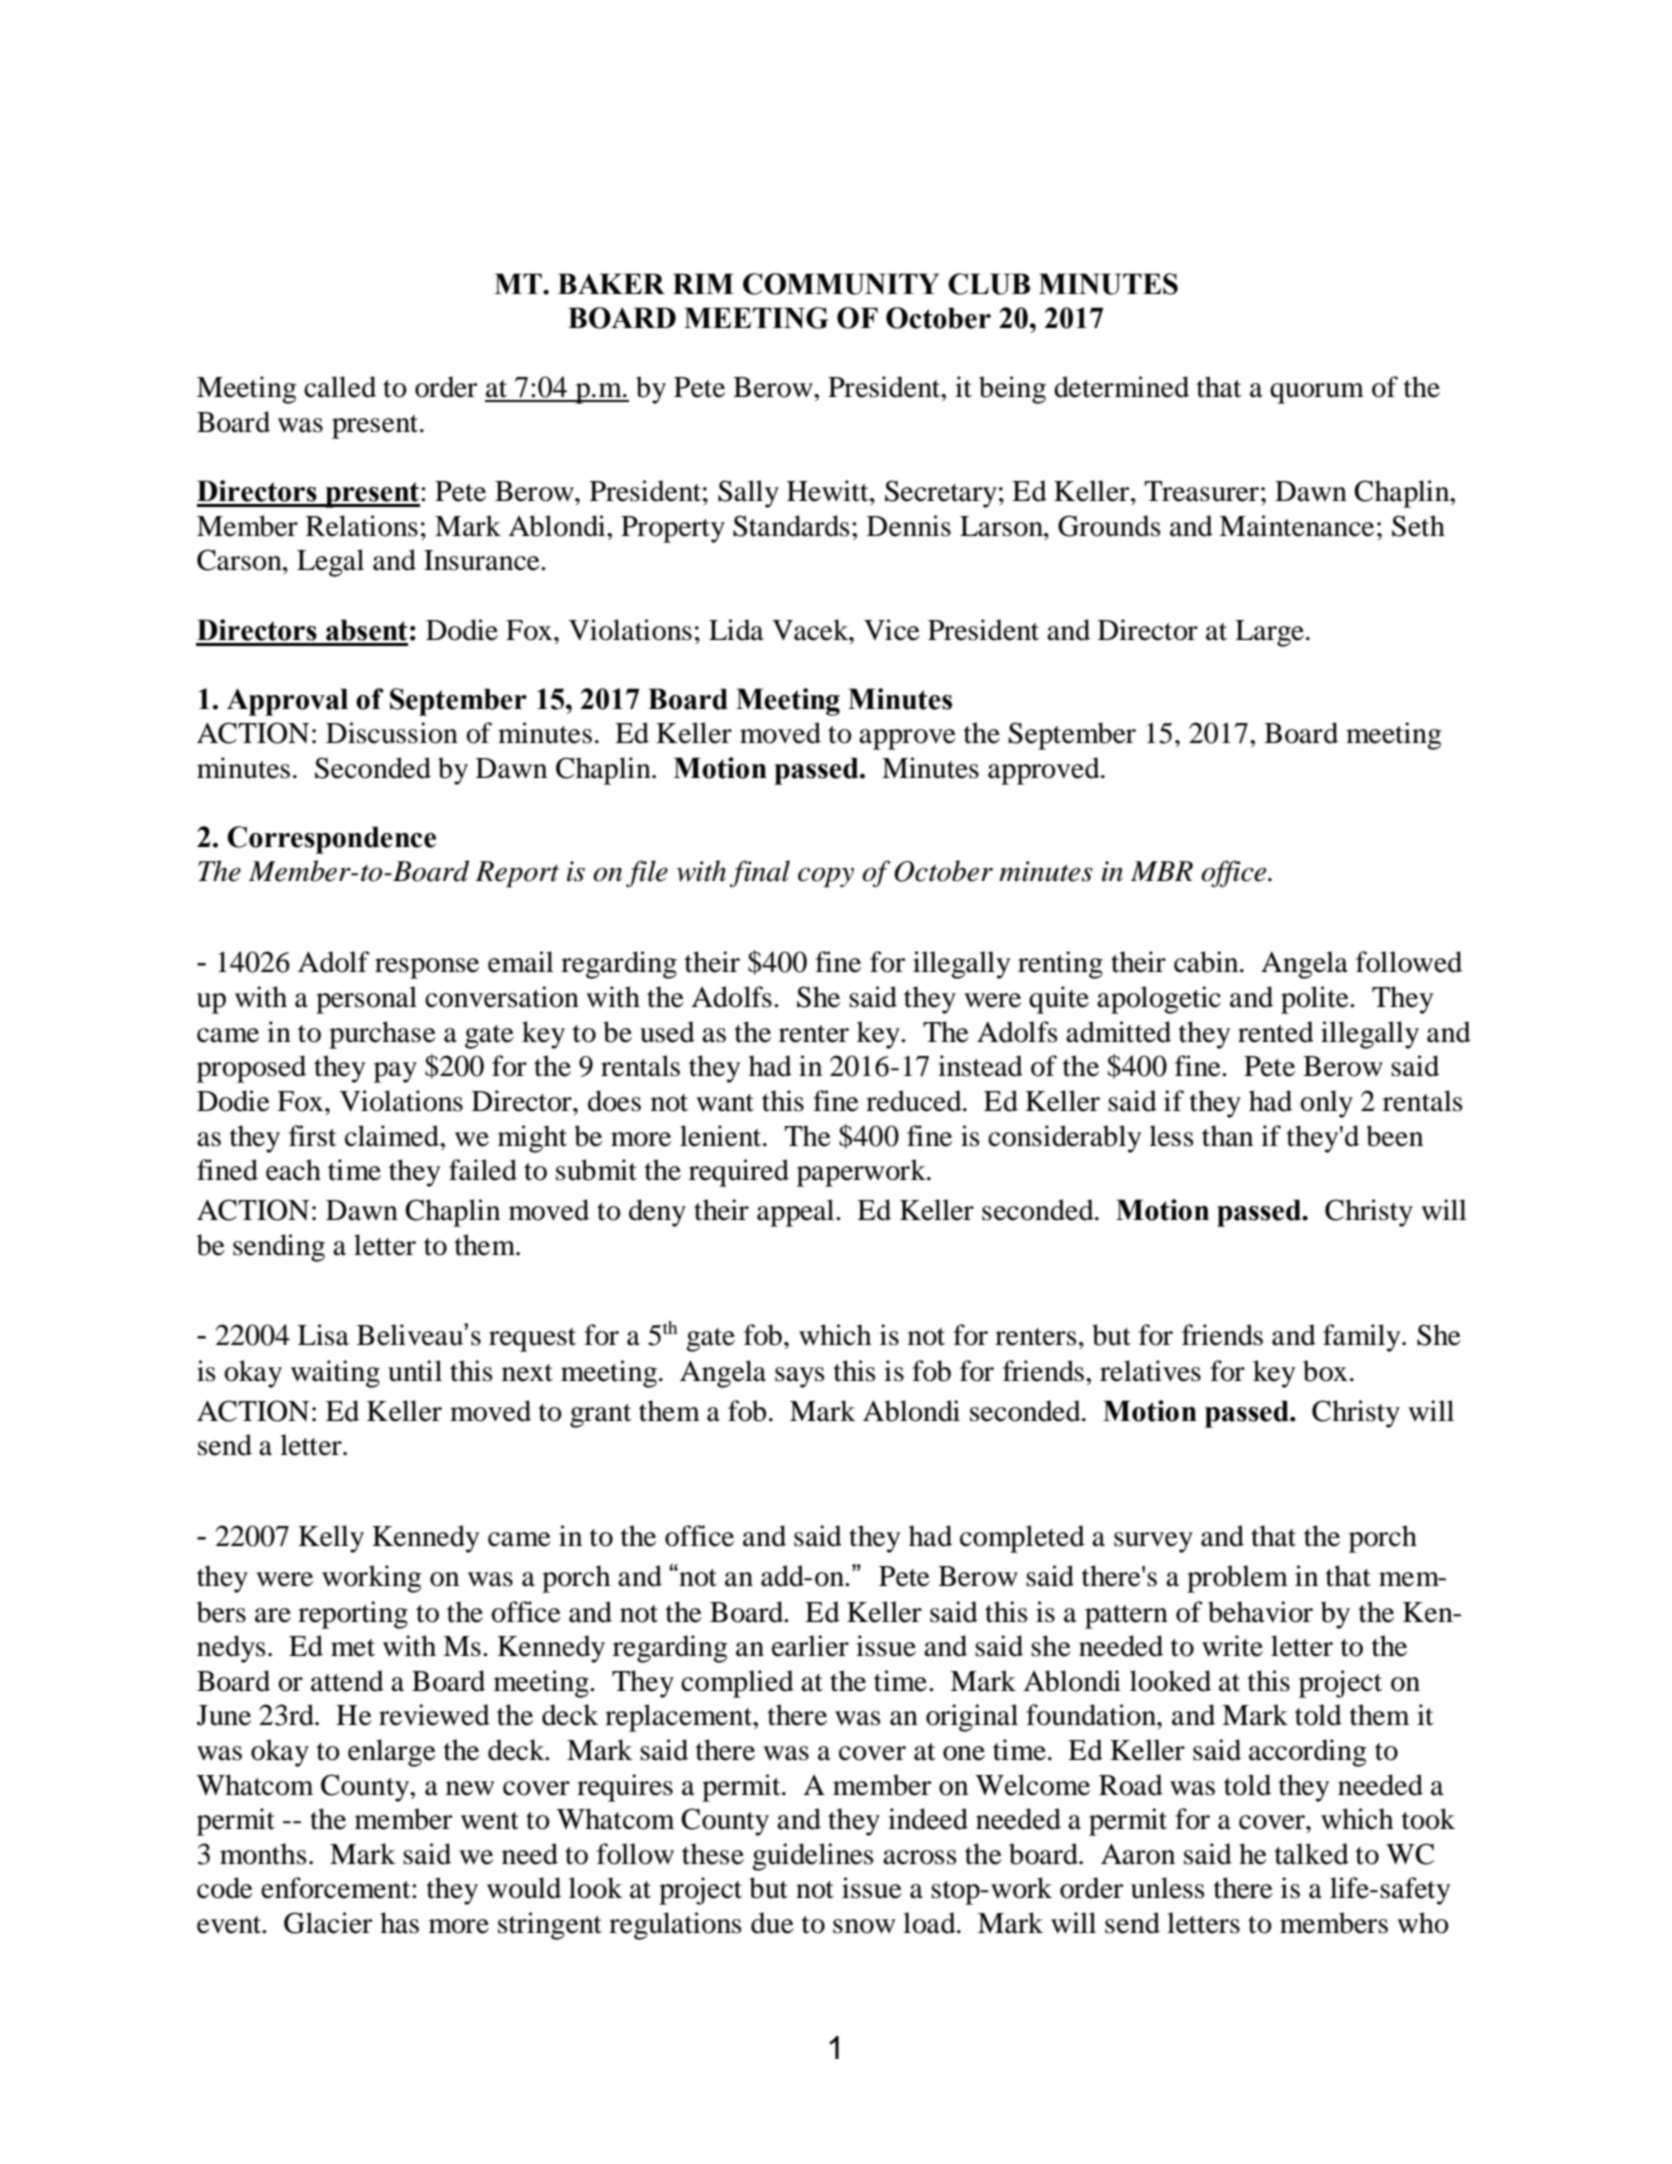  What do you see at coordinates (1312, 1854) in the document?
I see `talked` at bounding box center [1312, 1854].
